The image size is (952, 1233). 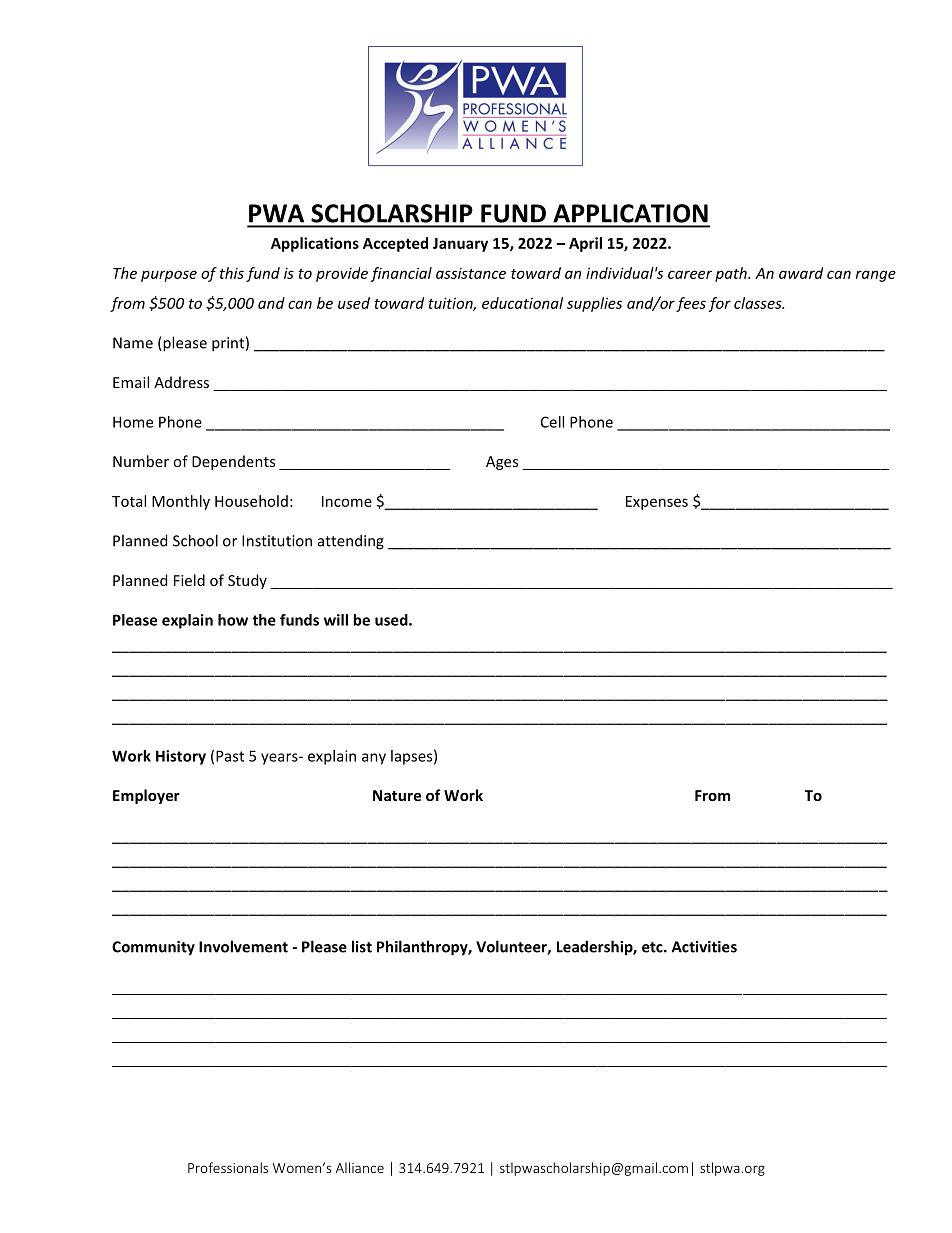 I want to click on Alliance, so click(x=360, y=1167).
